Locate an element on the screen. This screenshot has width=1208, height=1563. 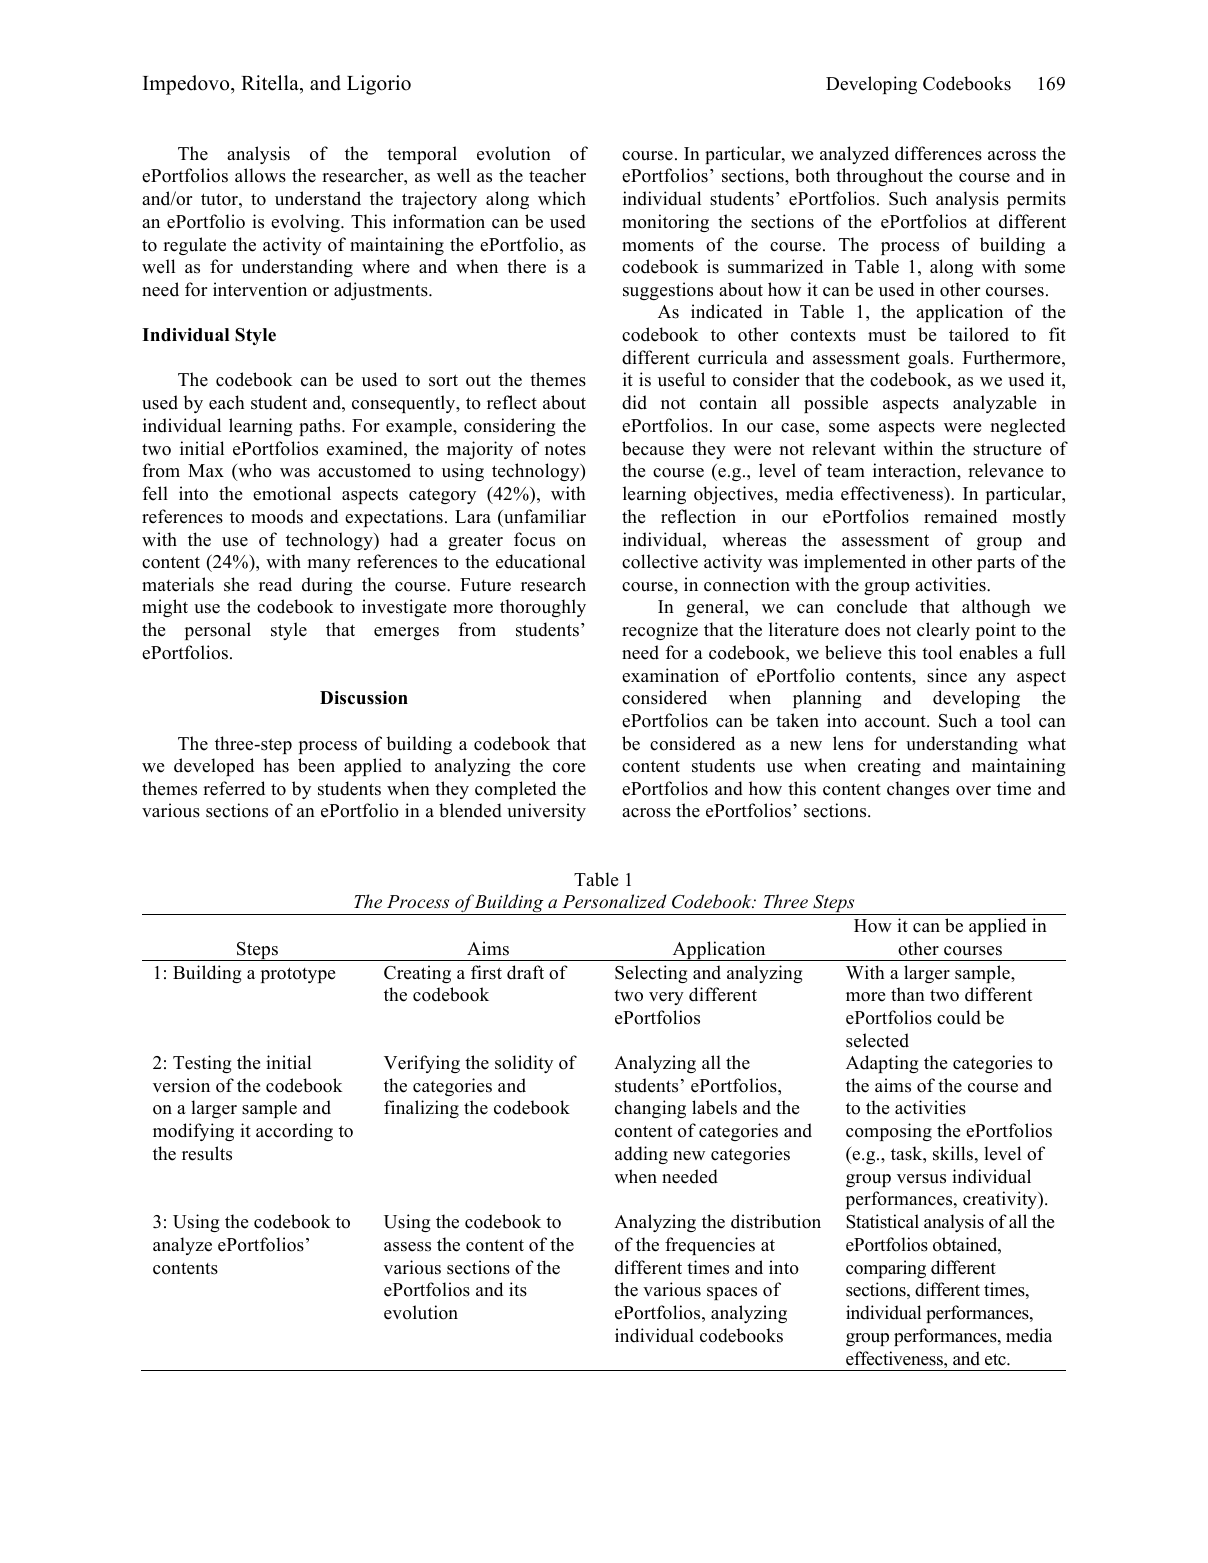
notes is located at coordinates (565, 449).
